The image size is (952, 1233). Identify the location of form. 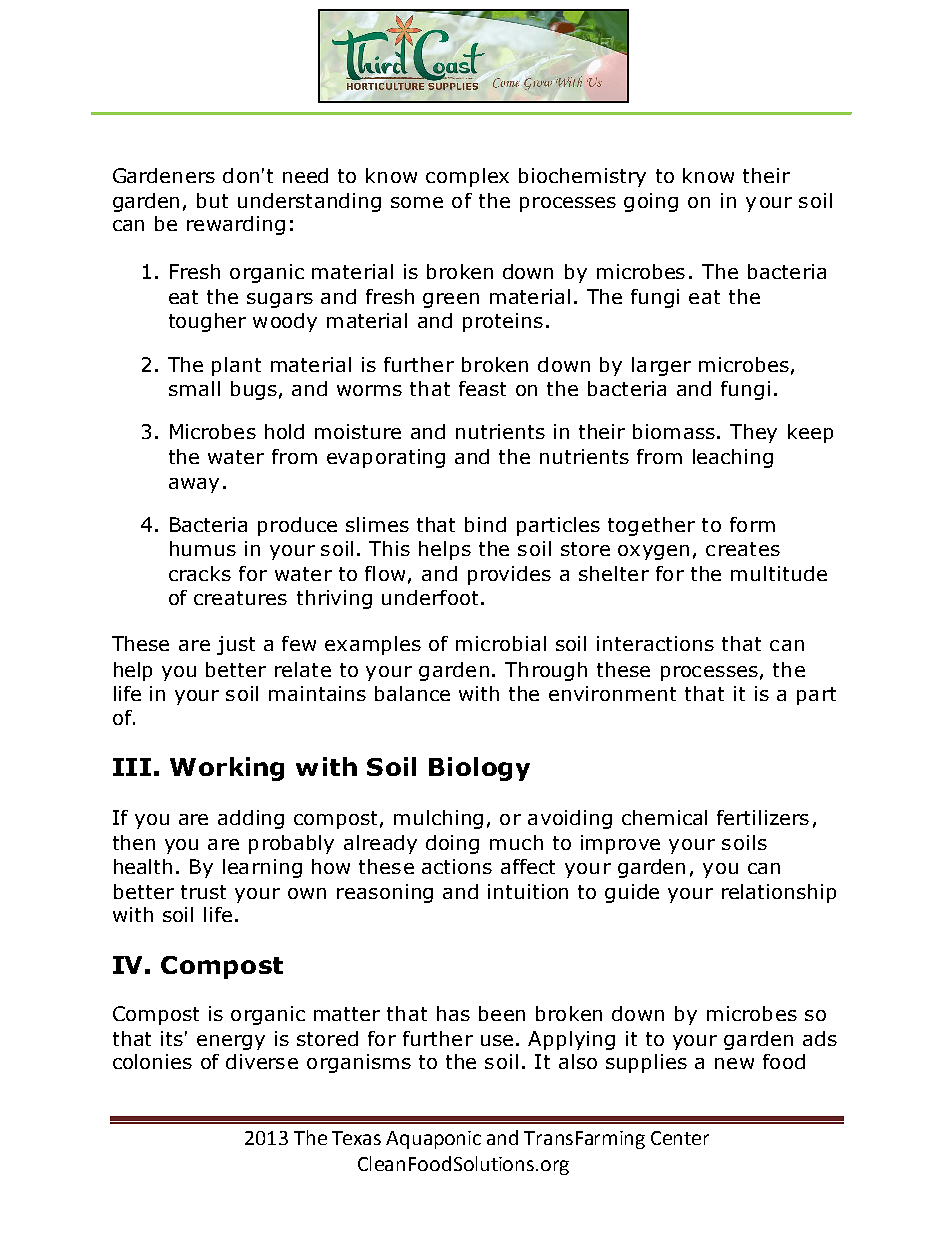
(752, 524).
